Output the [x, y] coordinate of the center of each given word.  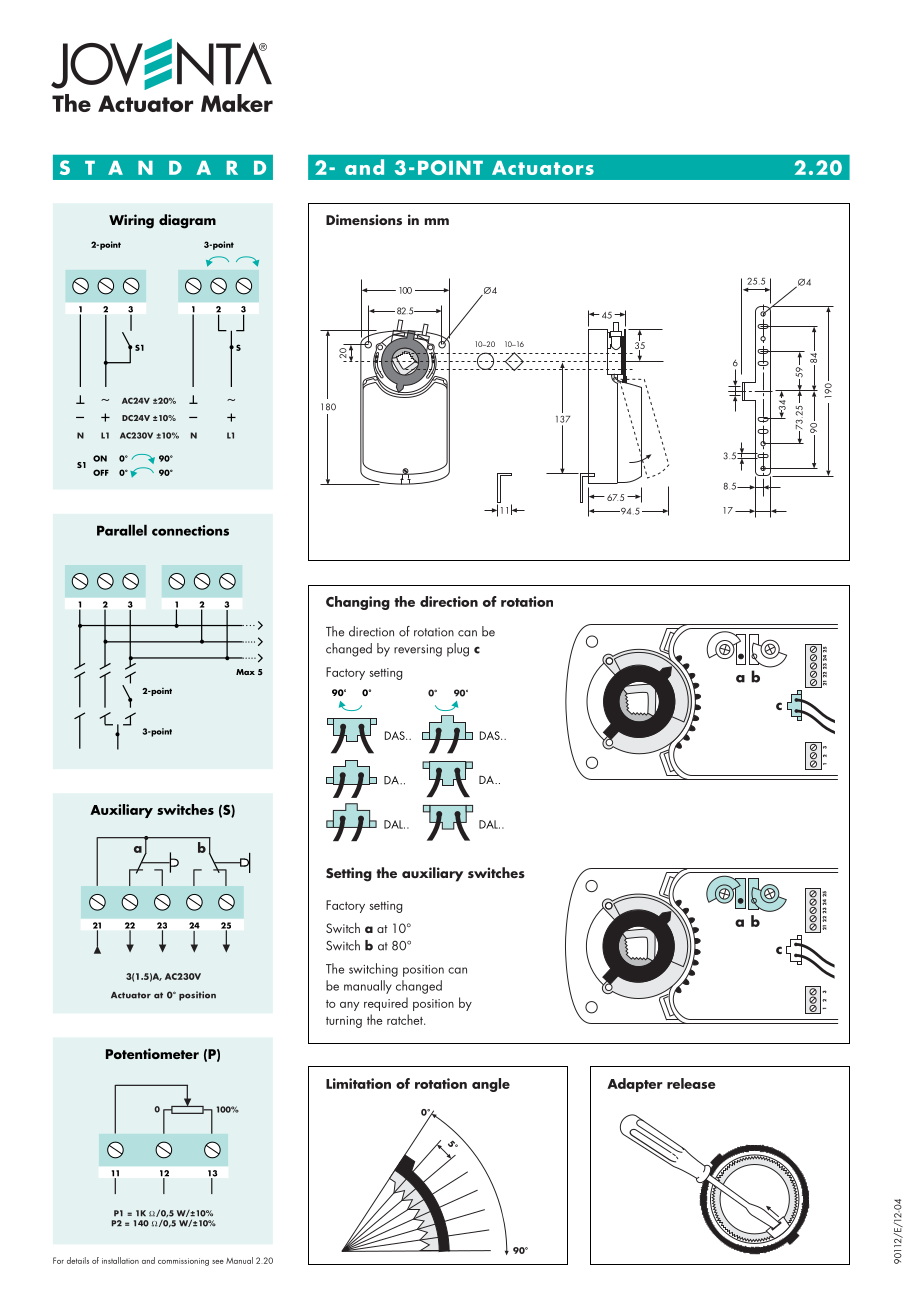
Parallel [122, 530]
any [349, 1006]
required [386, 1004]
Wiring [131, 221]
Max [245, 672]
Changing [358, 603]
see [218, 1262]
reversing [418, 650]
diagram [187, 221]
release [691, 1083]
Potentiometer [152, 1053]
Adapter [635, 1085]
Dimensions [364, 219]
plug [458, 650]
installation [120, 1260]
